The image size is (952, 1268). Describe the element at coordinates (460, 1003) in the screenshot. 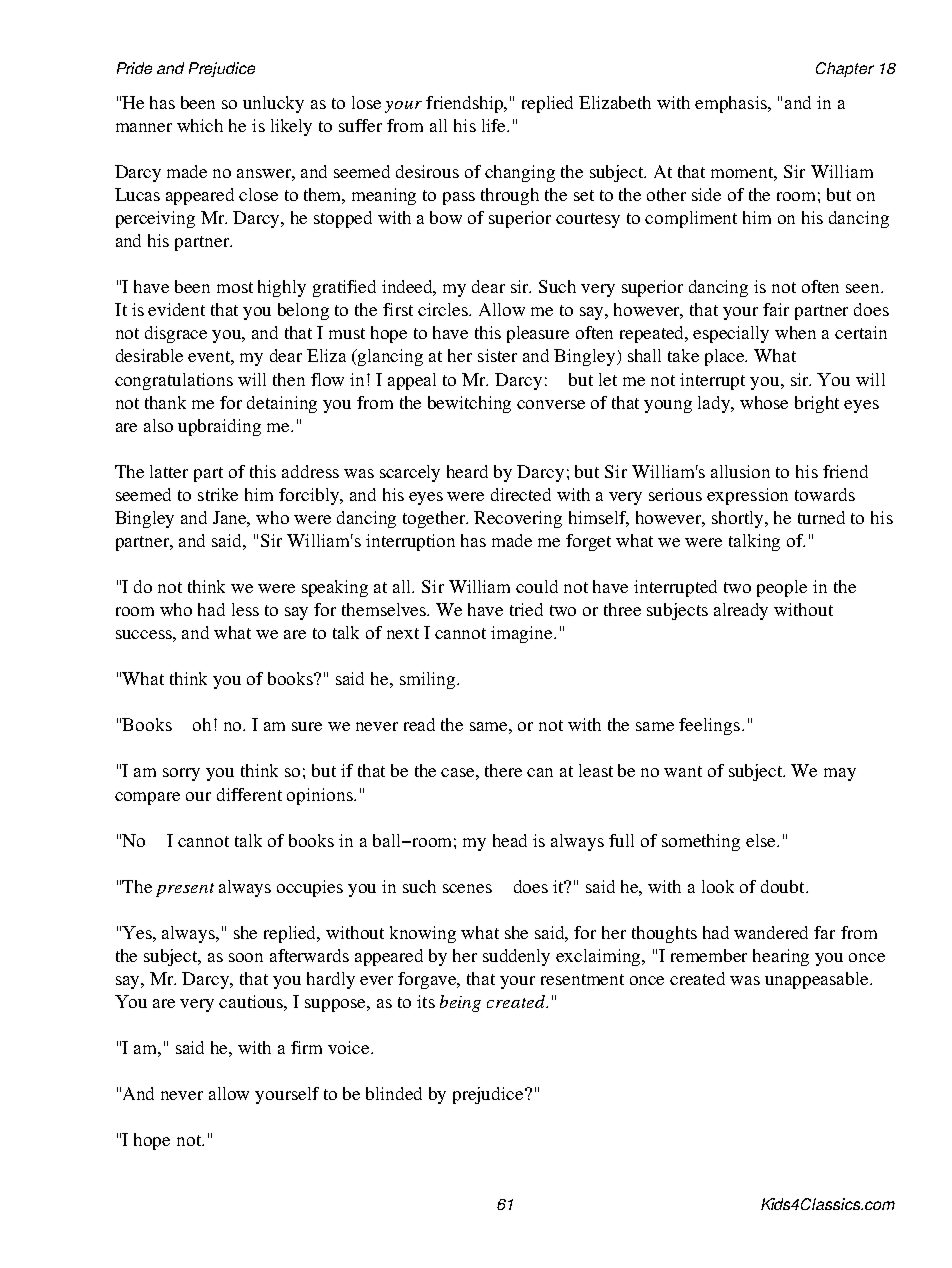

I see `being` at that location.
